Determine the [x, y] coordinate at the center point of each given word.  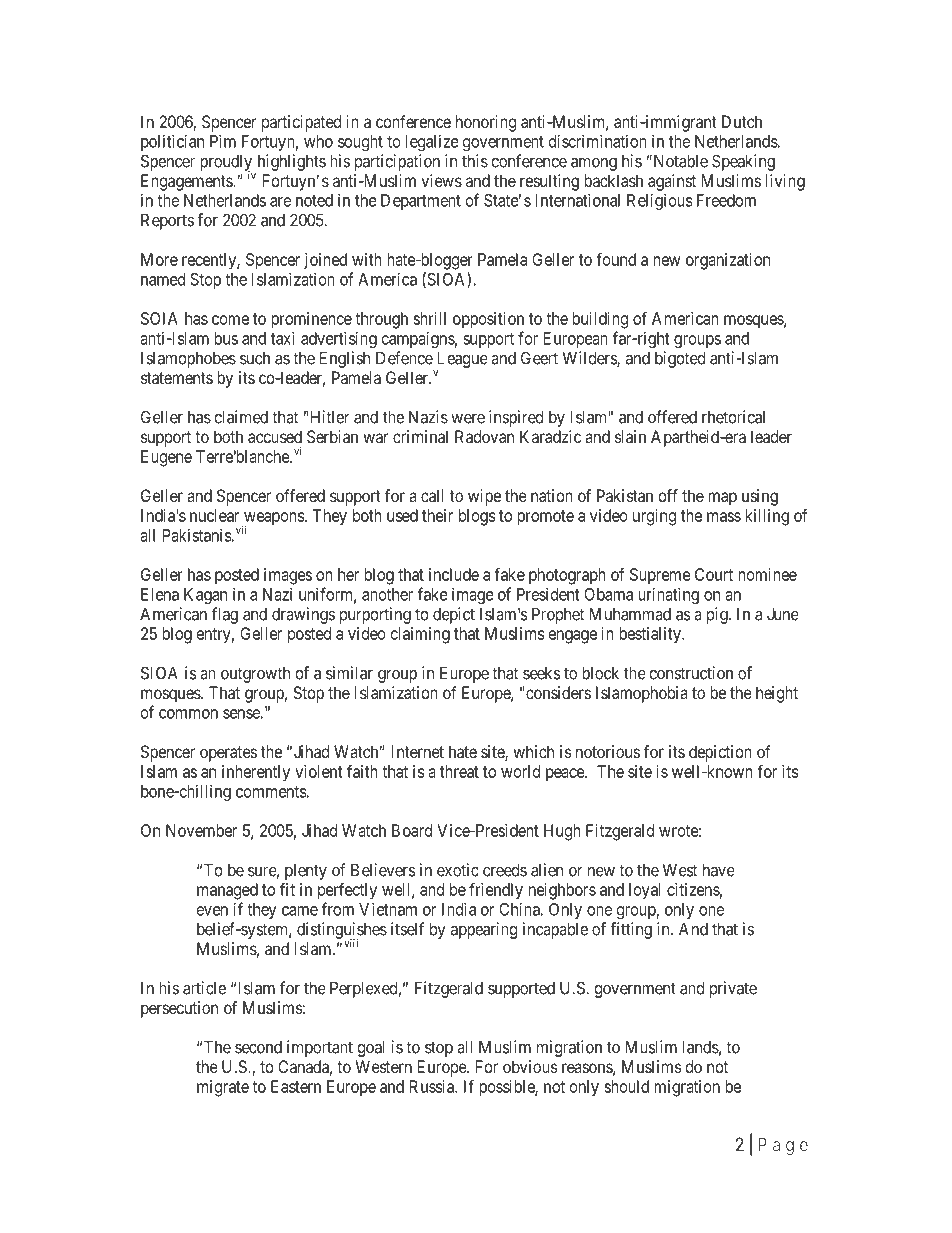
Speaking [743, 162]
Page [783, 1146]
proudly [226, 163]
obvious [530, 1066]
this [475, 161]
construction [691, 673]
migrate [223, 1088]
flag [225, 615]
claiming [420, 635]
